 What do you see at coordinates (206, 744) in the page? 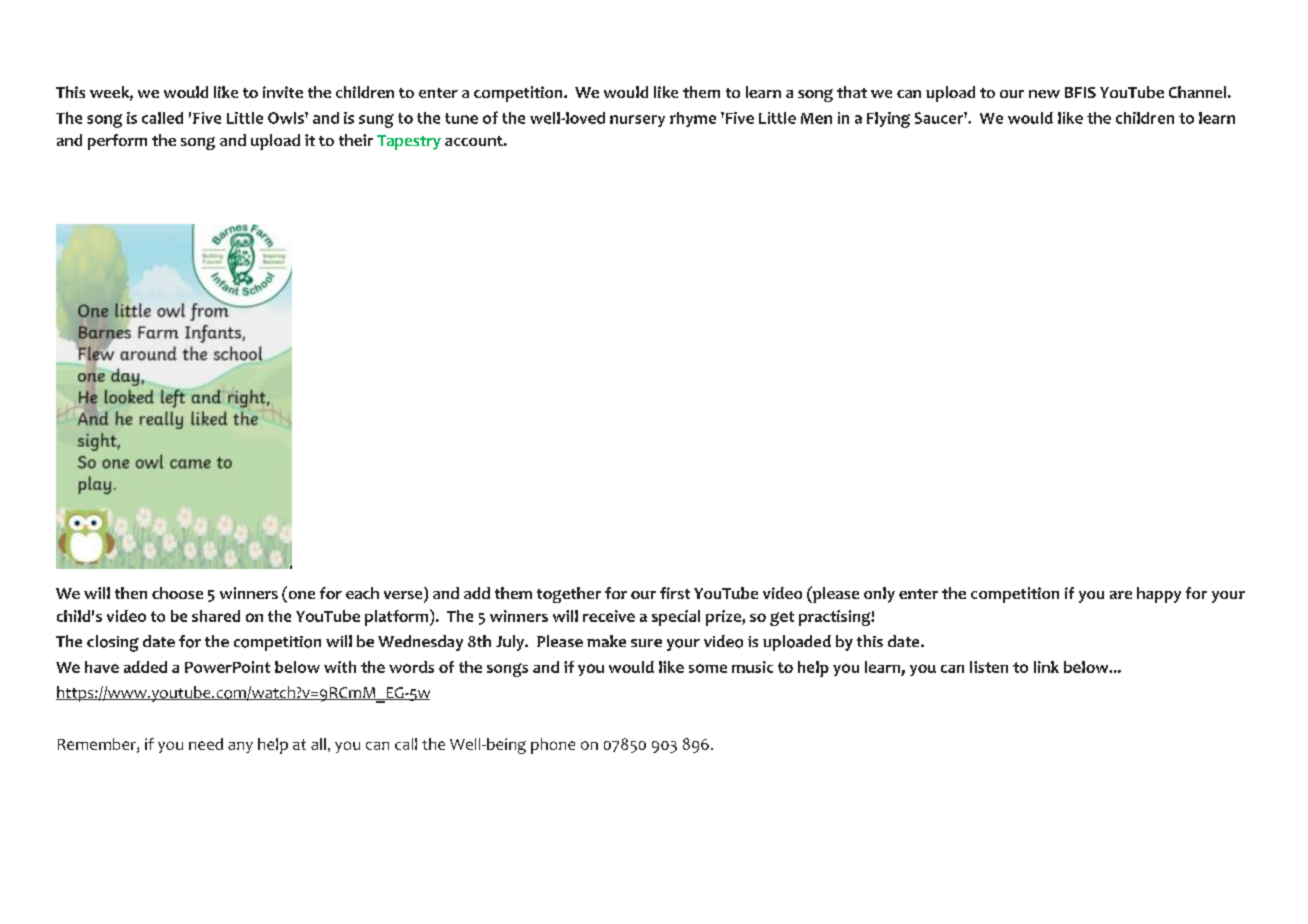
I see `need` at bounding box center [206, 744].
